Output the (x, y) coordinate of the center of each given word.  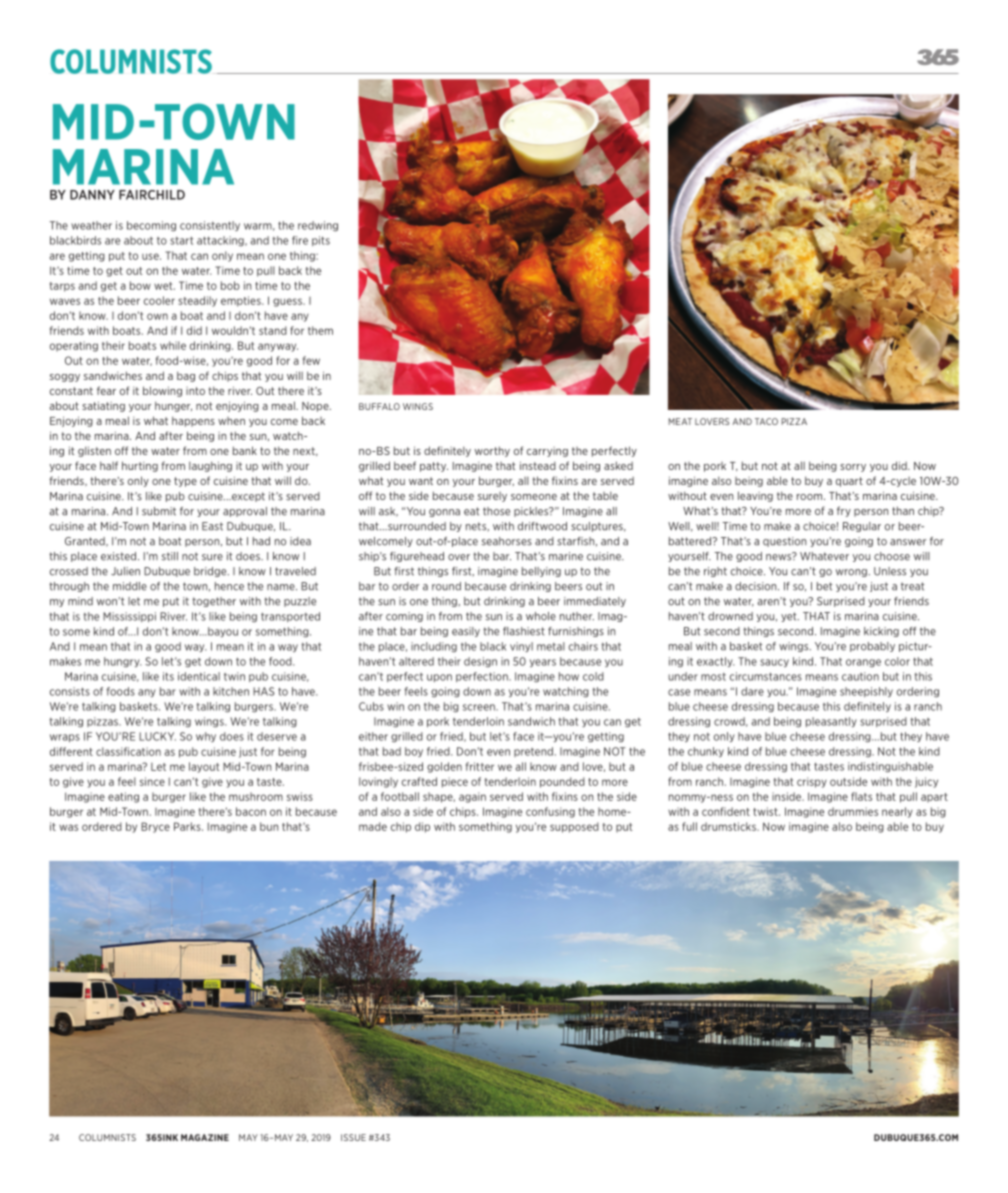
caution (860, 676)
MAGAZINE (205, 1137)
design (480, 662)
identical (199, 676)
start (181, 240)
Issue (353, 1137)
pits (321, 241)
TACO (766, 421)
